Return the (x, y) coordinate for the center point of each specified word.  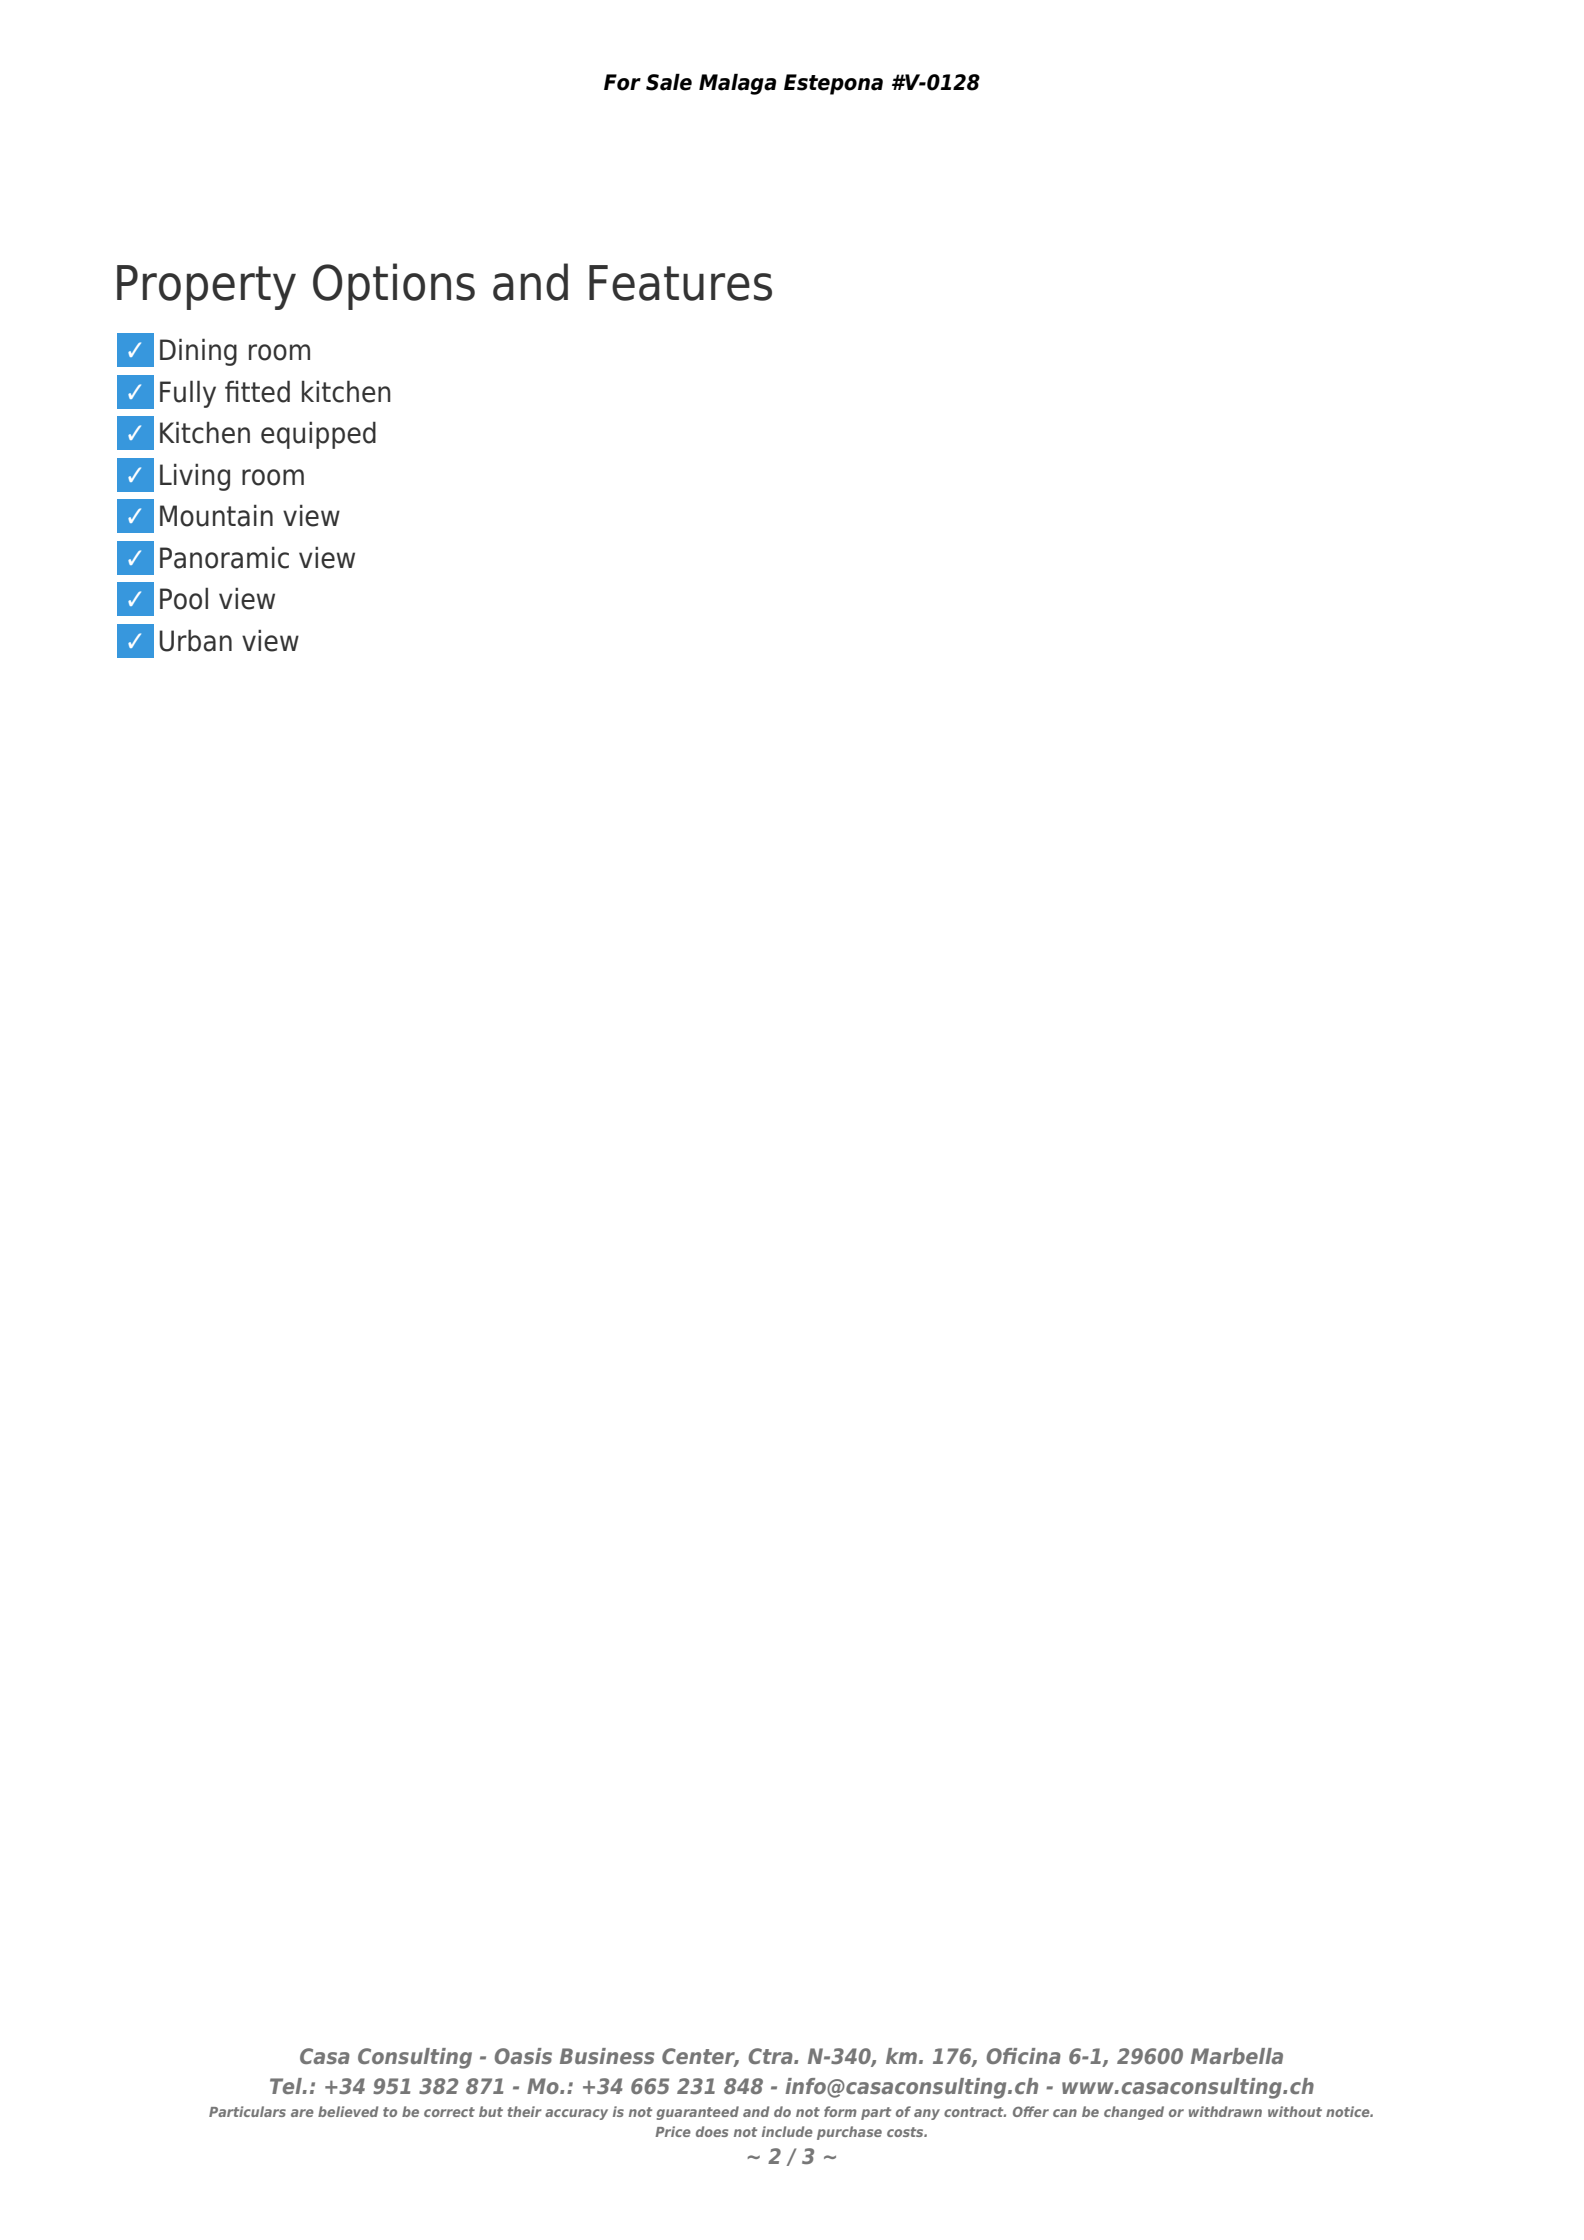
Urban (195, 640)
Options (394, 286)
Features (680, 283)
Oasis (523, 2056)
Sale (669, 82)
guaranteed (698, 2113)
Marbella (1237, 2056)
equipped (318, 435)
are (302, 2113)
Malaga (737, 84)
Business (607, 2056)
